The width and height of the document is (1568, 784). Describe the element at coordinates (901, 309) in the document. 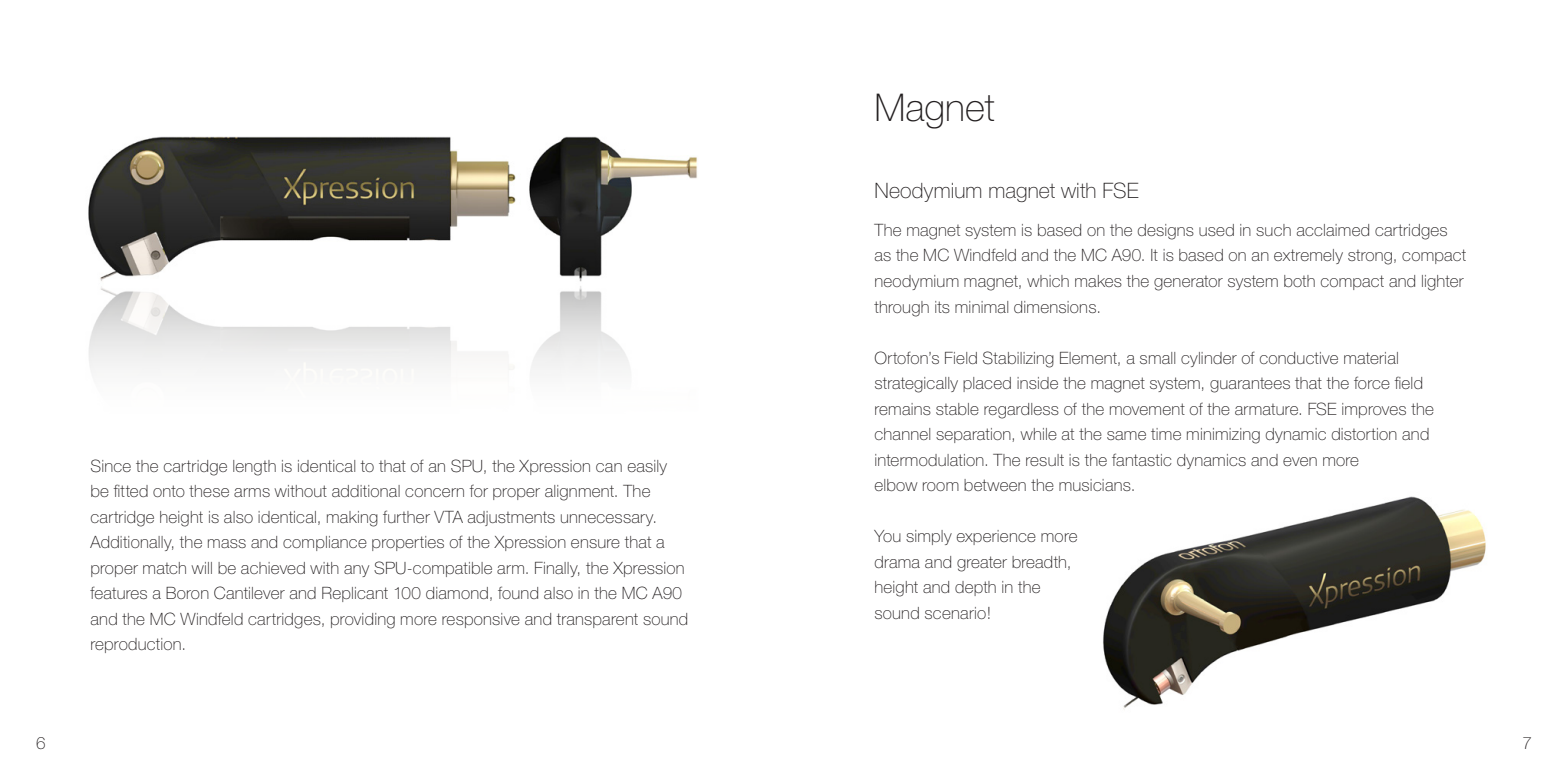

I see `through` at that location.
